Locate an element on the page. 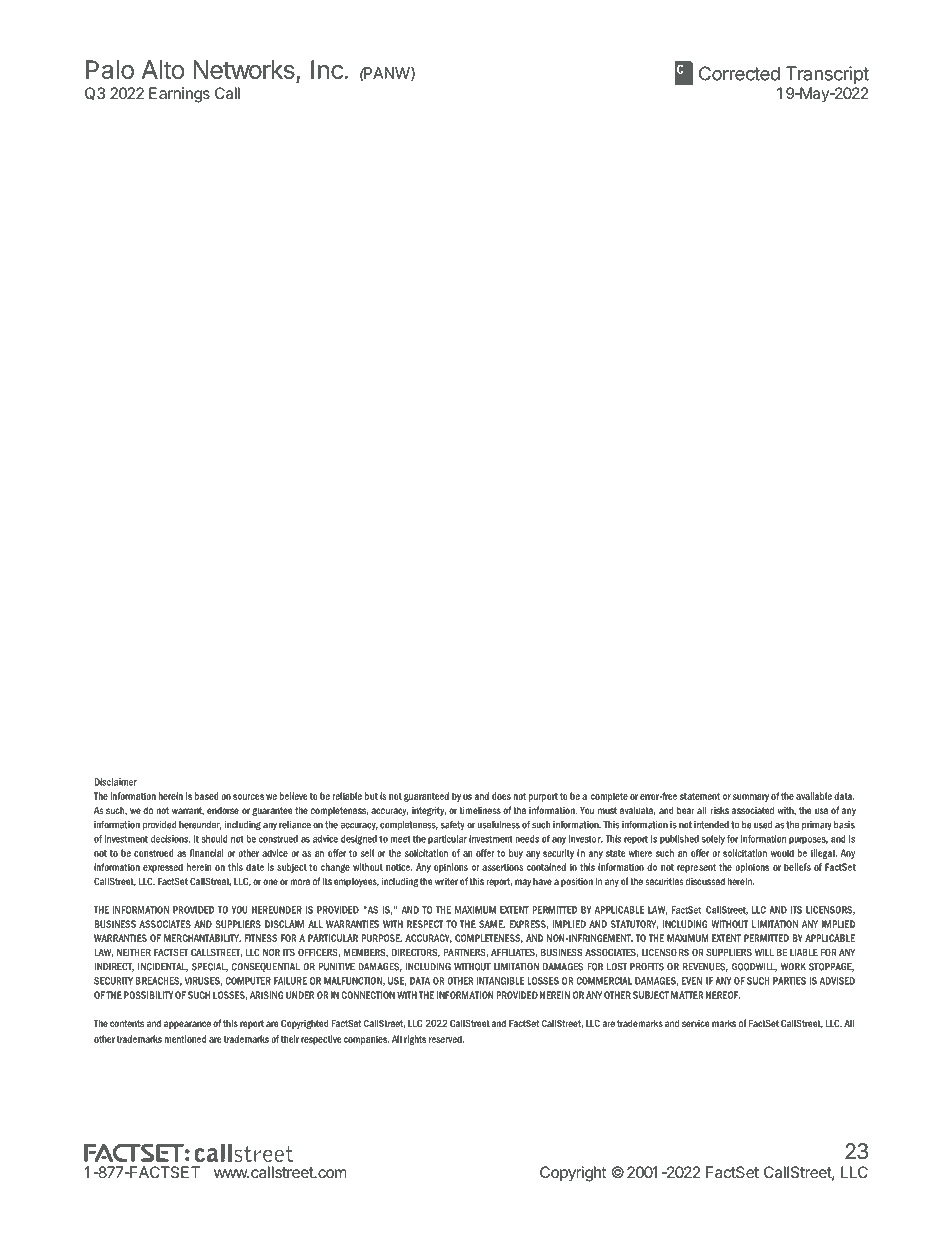 This page has height=1233, width=952. Earnings is located at coordinates (179, 95).
